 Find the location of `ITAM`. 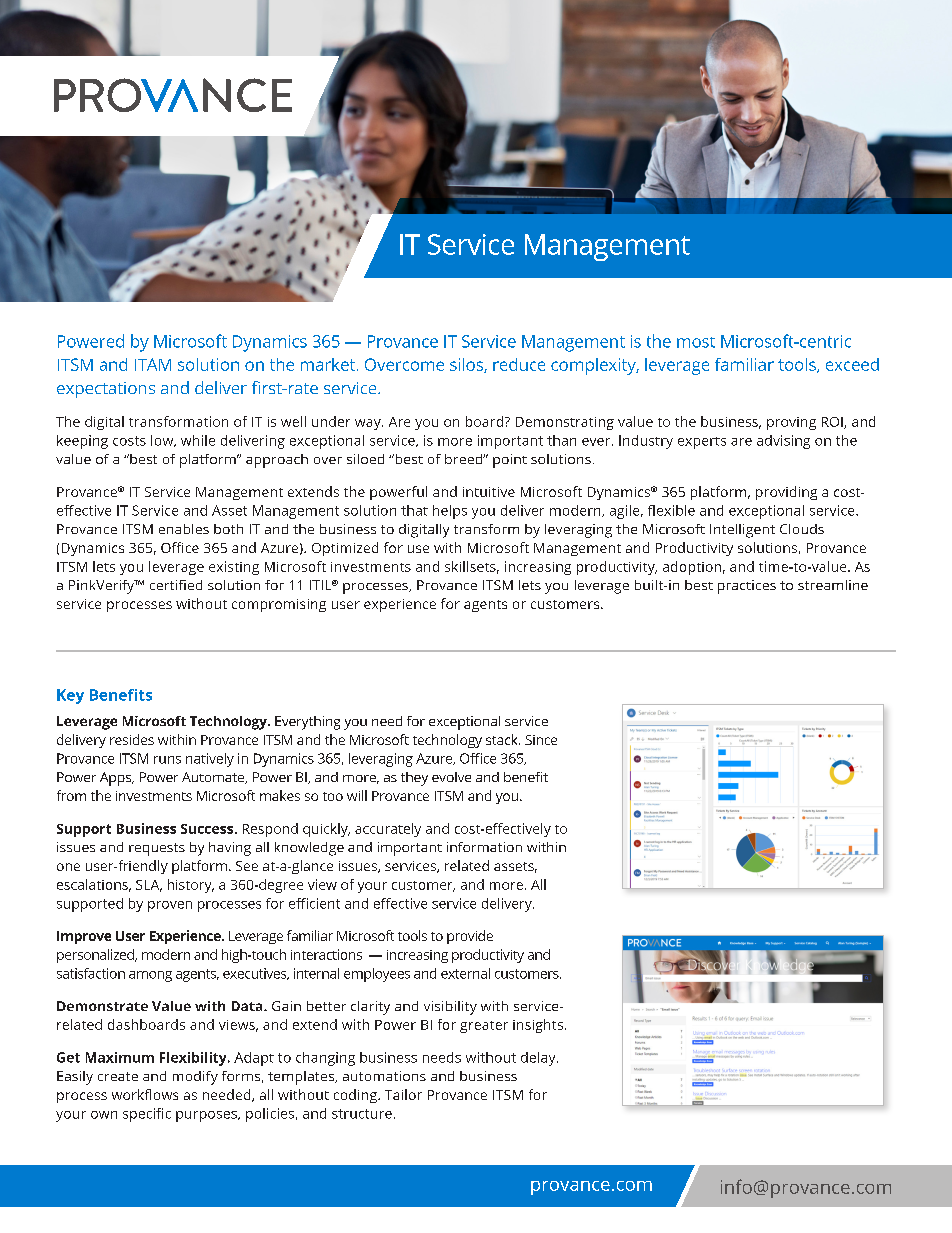

ITAM is located at coordinates (153, 364).
